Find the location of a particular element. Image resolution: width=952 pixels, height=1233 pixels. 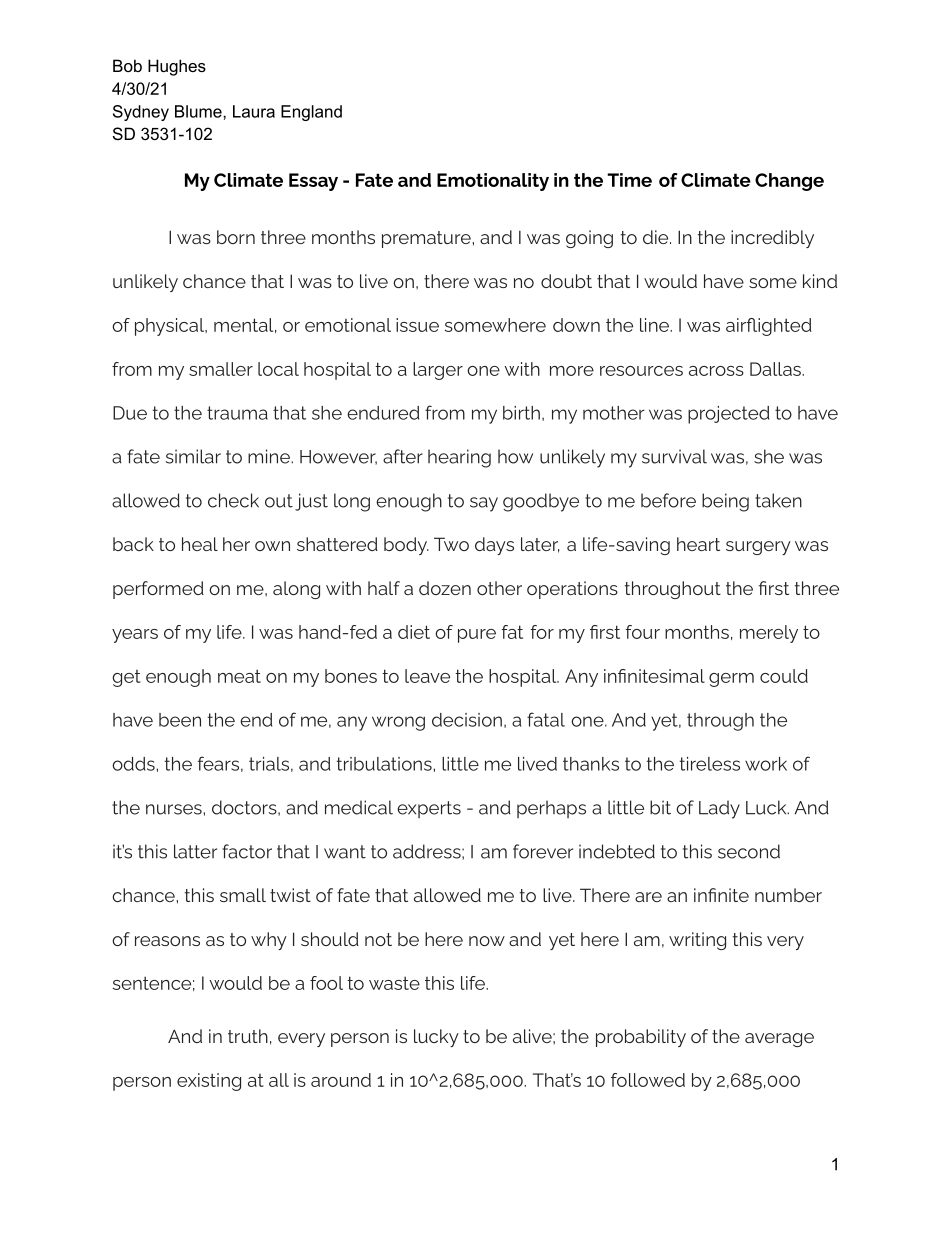

projected is located at coordinates (728, 415).
